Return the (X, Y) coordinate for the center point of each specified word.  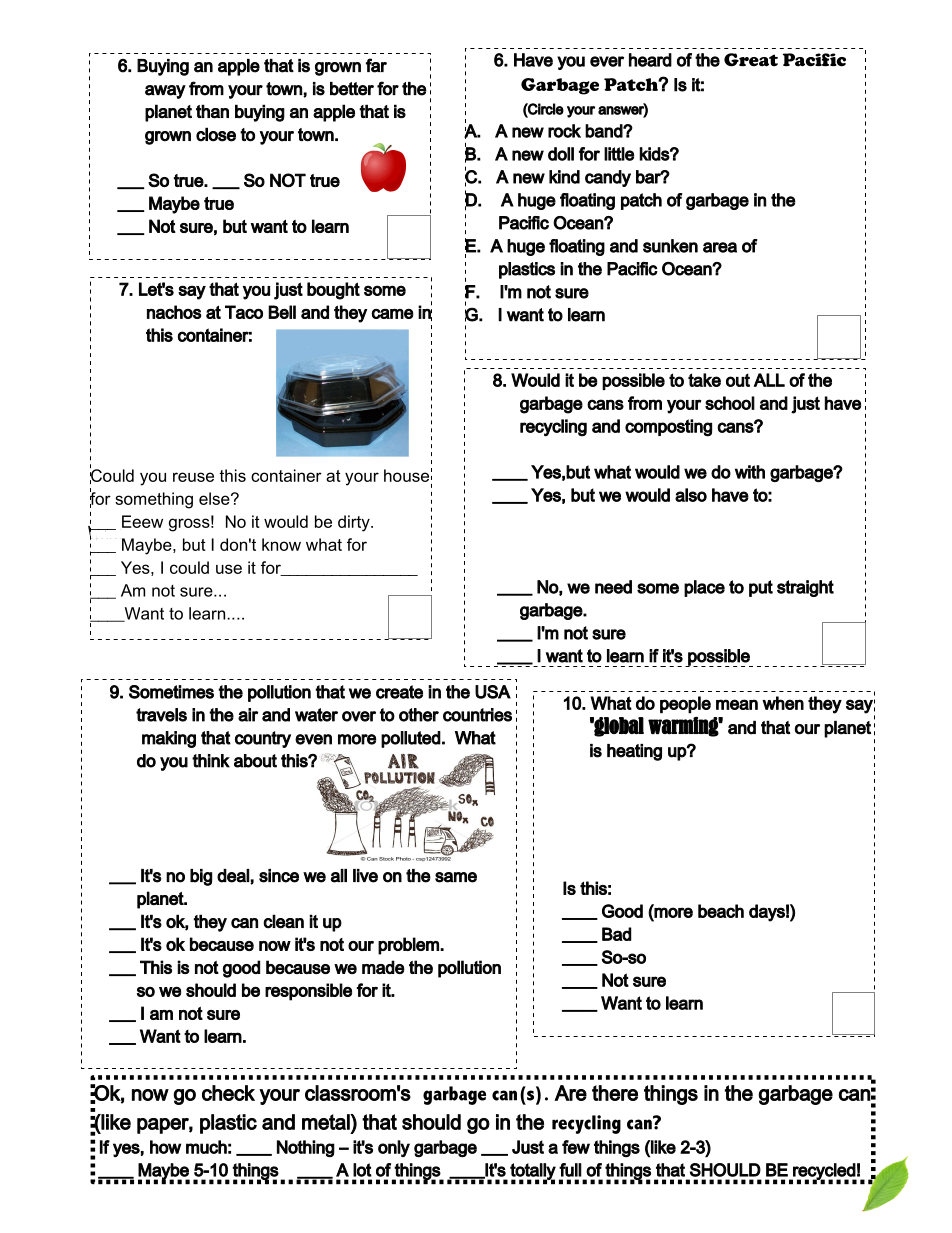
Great (751, 60)
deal (234, 876)
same (456, 877)
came (393, 314)
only (394, 1148)
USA (493, 692)
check (228, 1093)
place (704, 588)
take (704, 380)
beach (721, 911)
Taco (244, 312)
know (281, 544)
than (212, 111)
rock (564, 131)
